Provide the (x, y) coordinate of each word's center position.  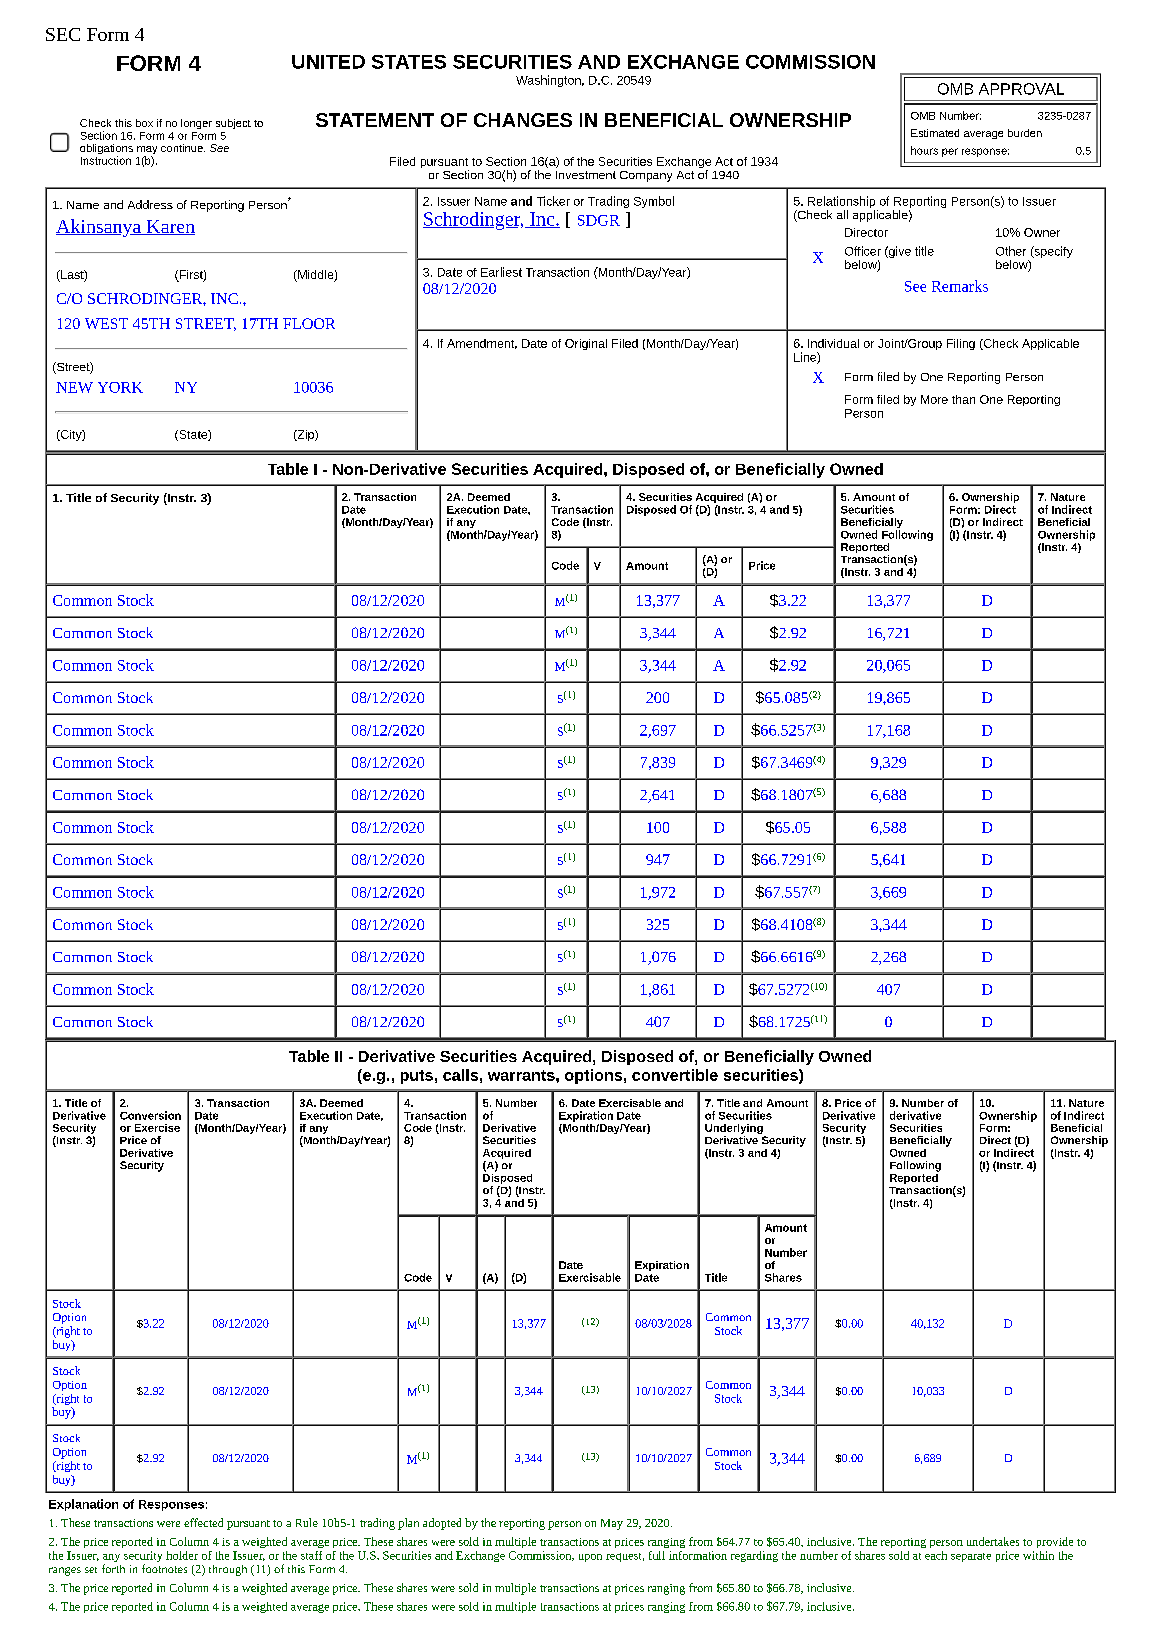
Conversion (150, 1115)
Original (586, 344)
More (934, 399)
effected (203, 1522)
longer (196, 124)
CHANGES (523, 120)
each (936, 1555)
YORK (120, 387)
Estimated (935, 133)
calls (460, 1075)
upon (590, 1558)
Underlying (735, 1130)
